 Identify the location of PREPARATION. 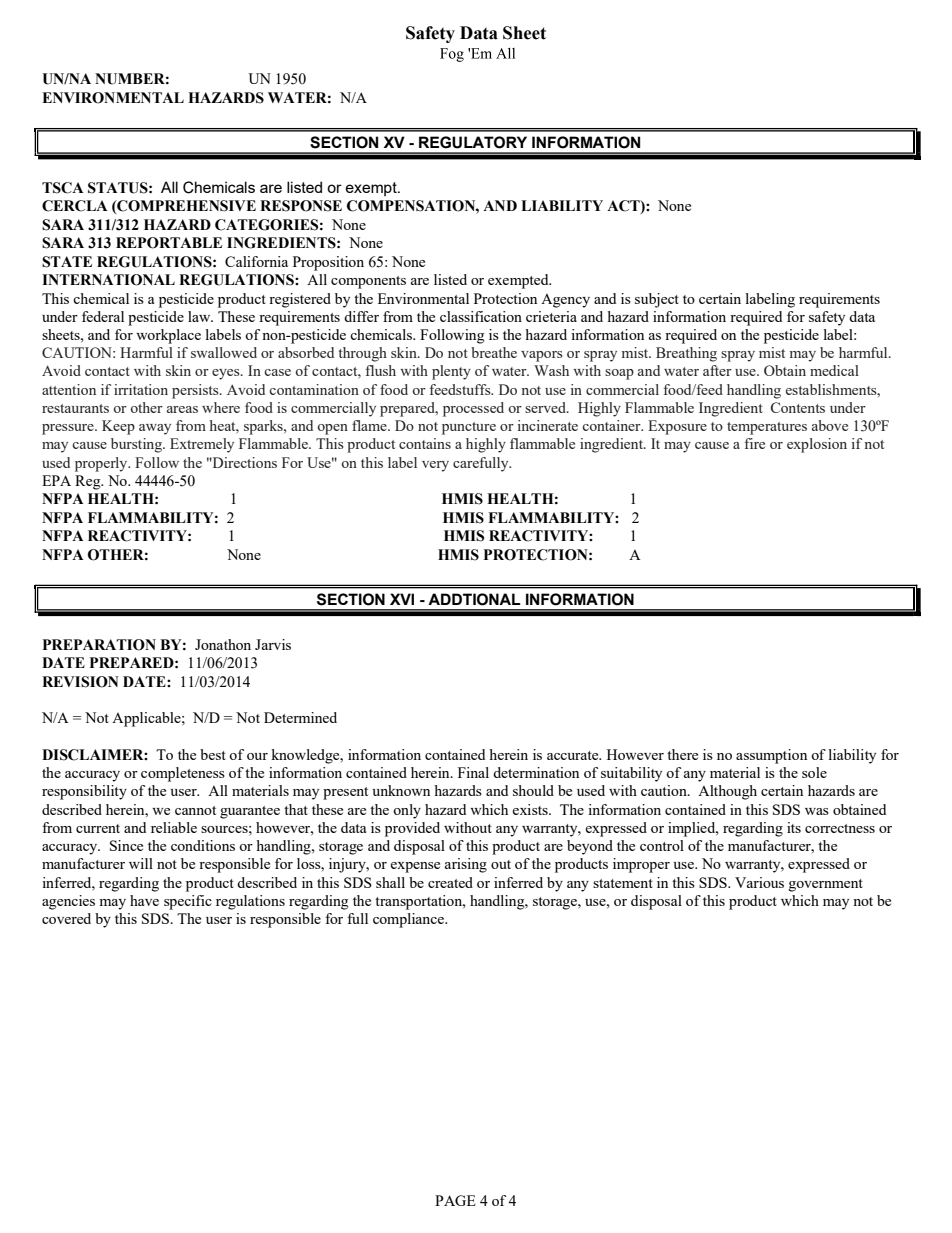
(99, 645).
